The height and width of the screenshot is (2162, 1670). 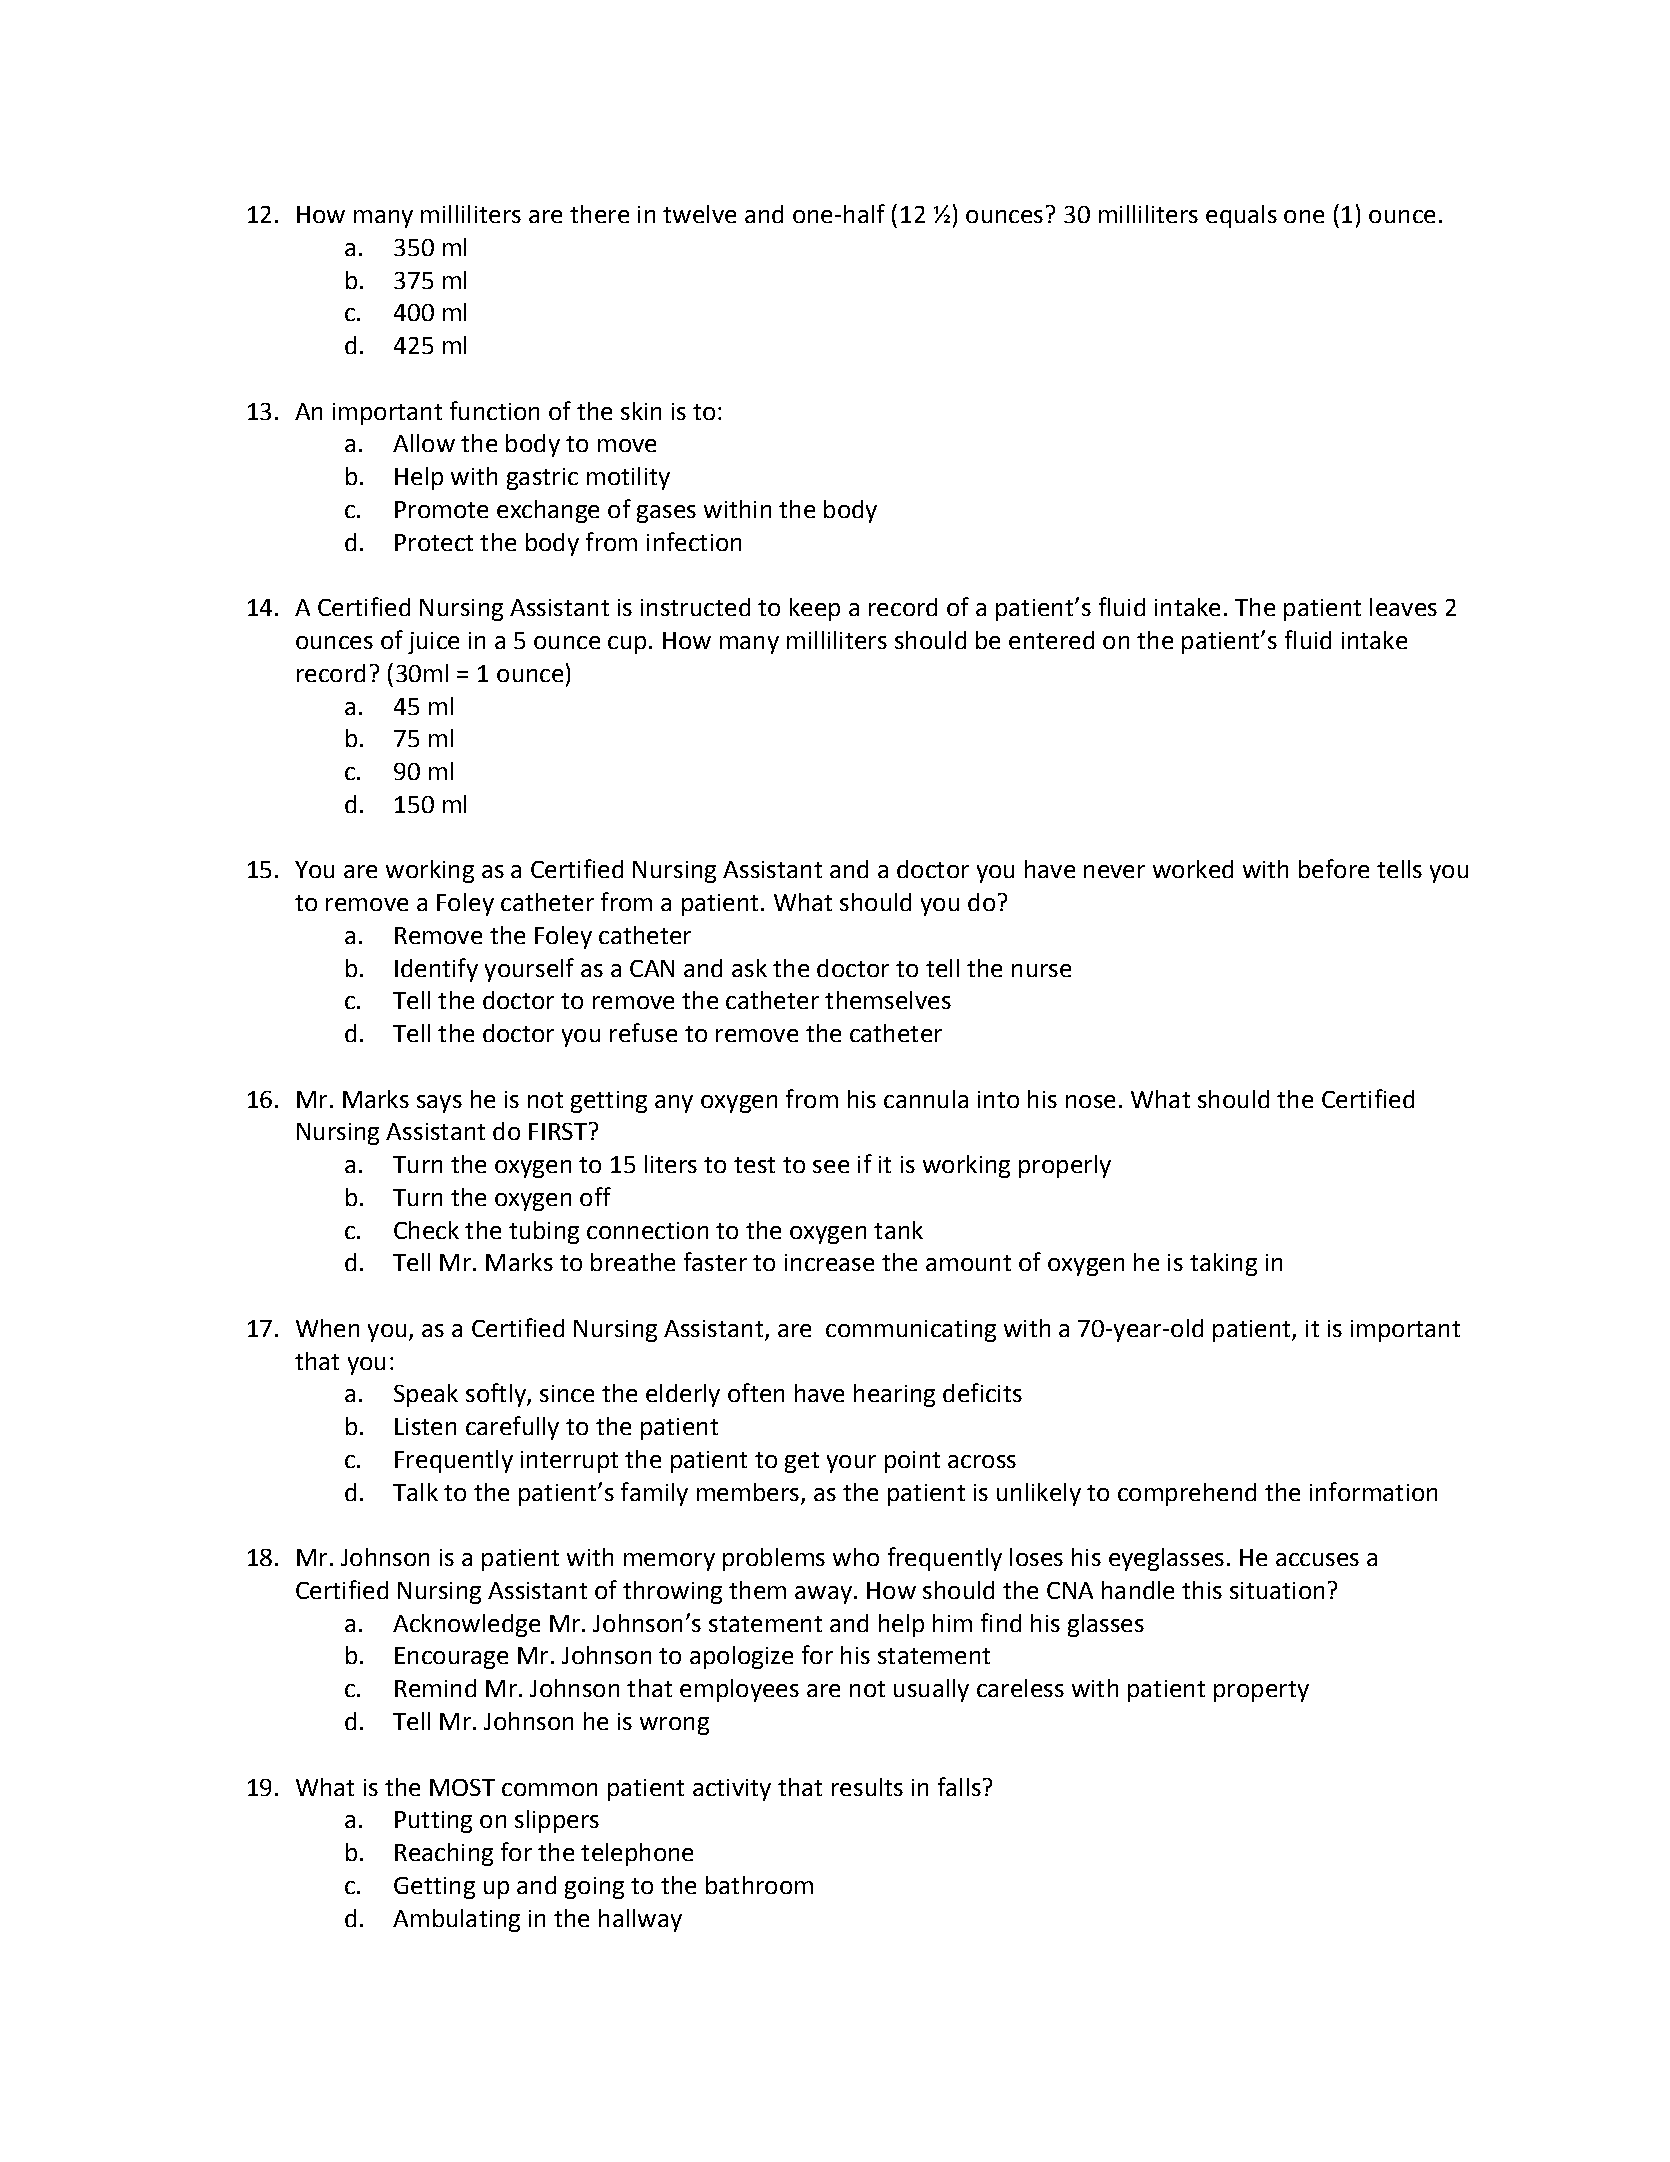 What do you see at coordinates (1090, 1101) in the screenshot?
I see `nose` at bounding box center [1090, 1101].
